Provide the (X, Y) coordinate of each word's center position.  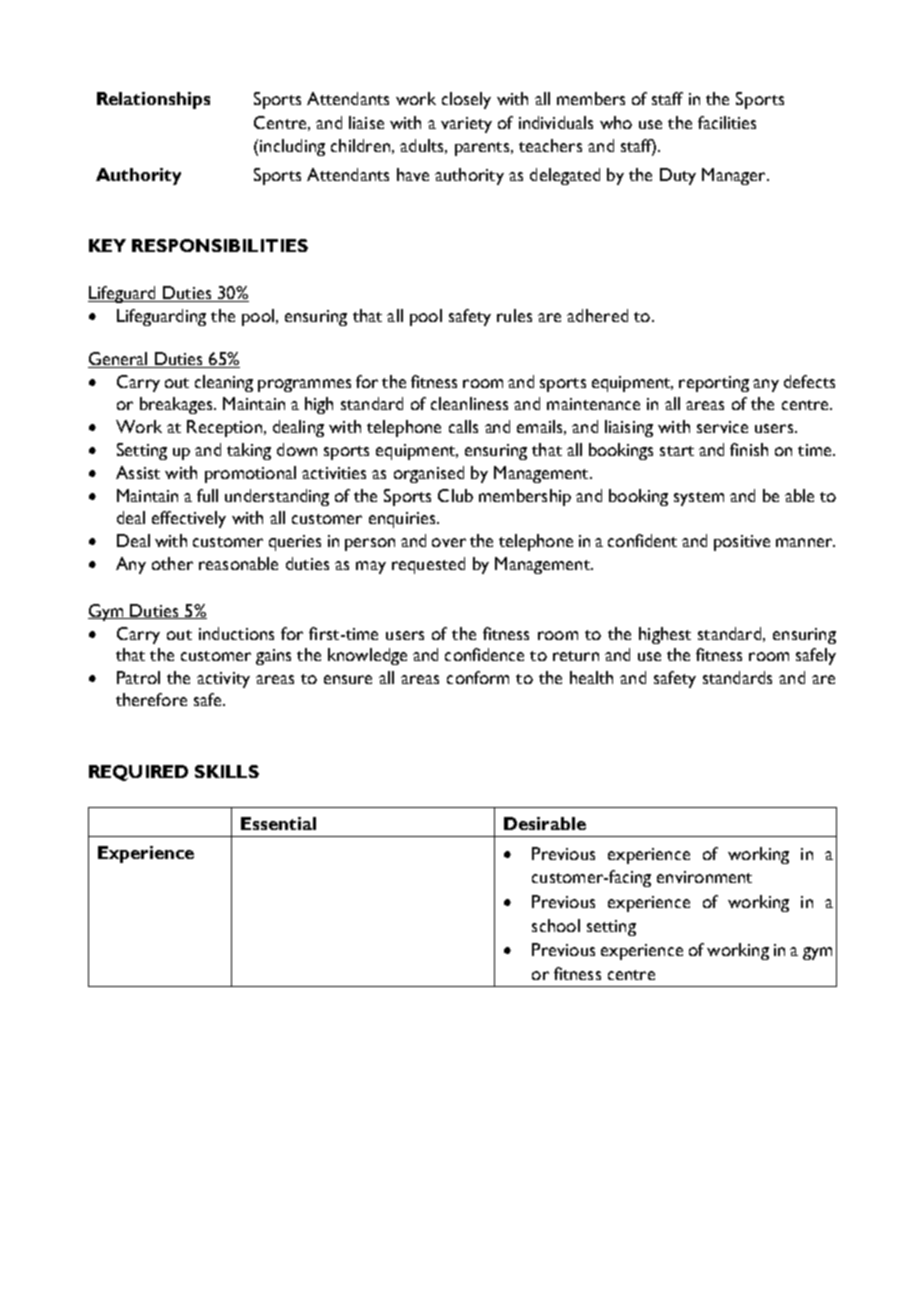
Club (455, 495)
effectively (189, 519)
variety (466, 125)
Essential (278, 823)
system (699, 499)
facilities (727, 122)
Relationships (153, 100)
